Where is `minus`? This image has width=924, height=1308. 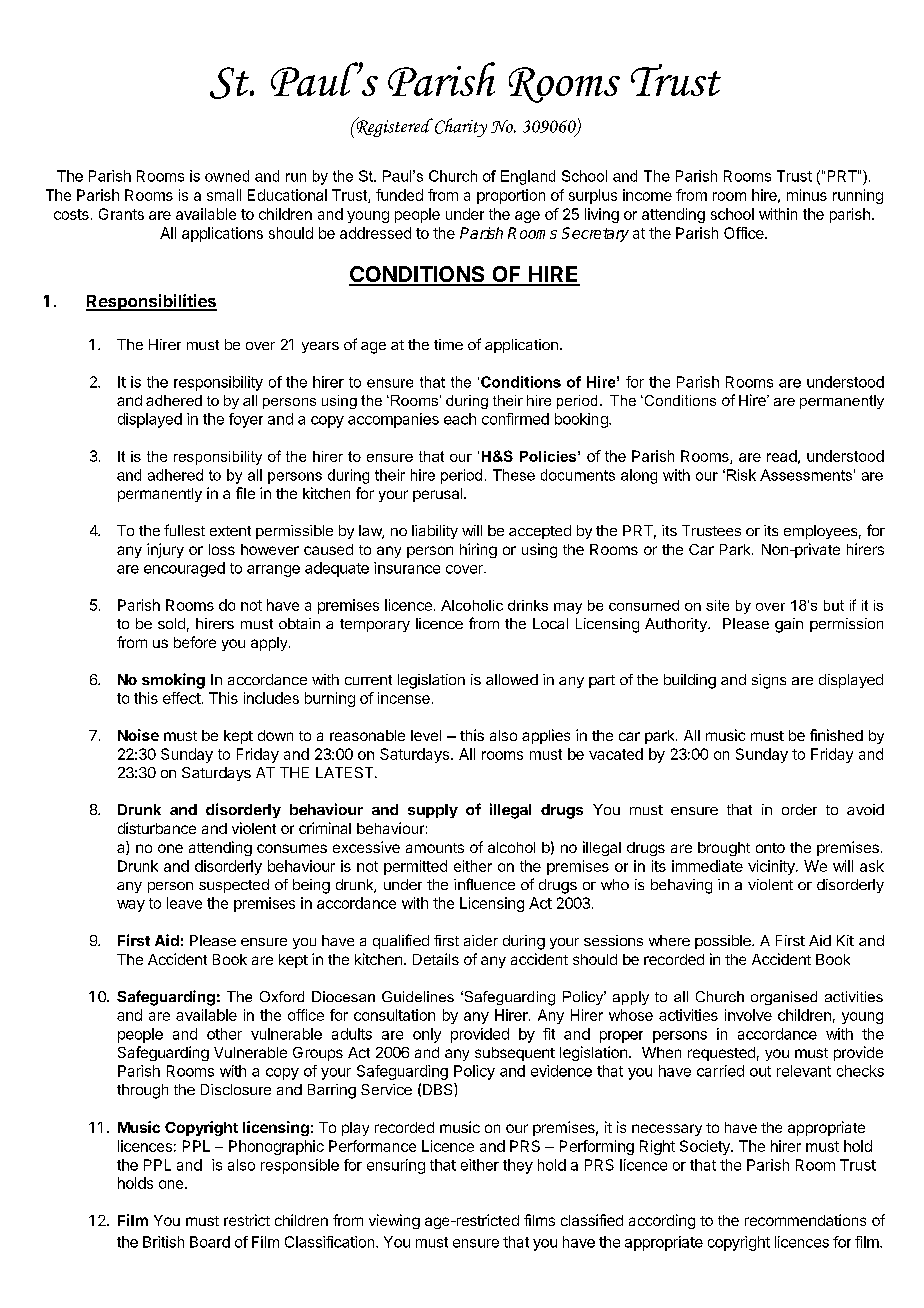 minus is located at coordinates (807, 195).
